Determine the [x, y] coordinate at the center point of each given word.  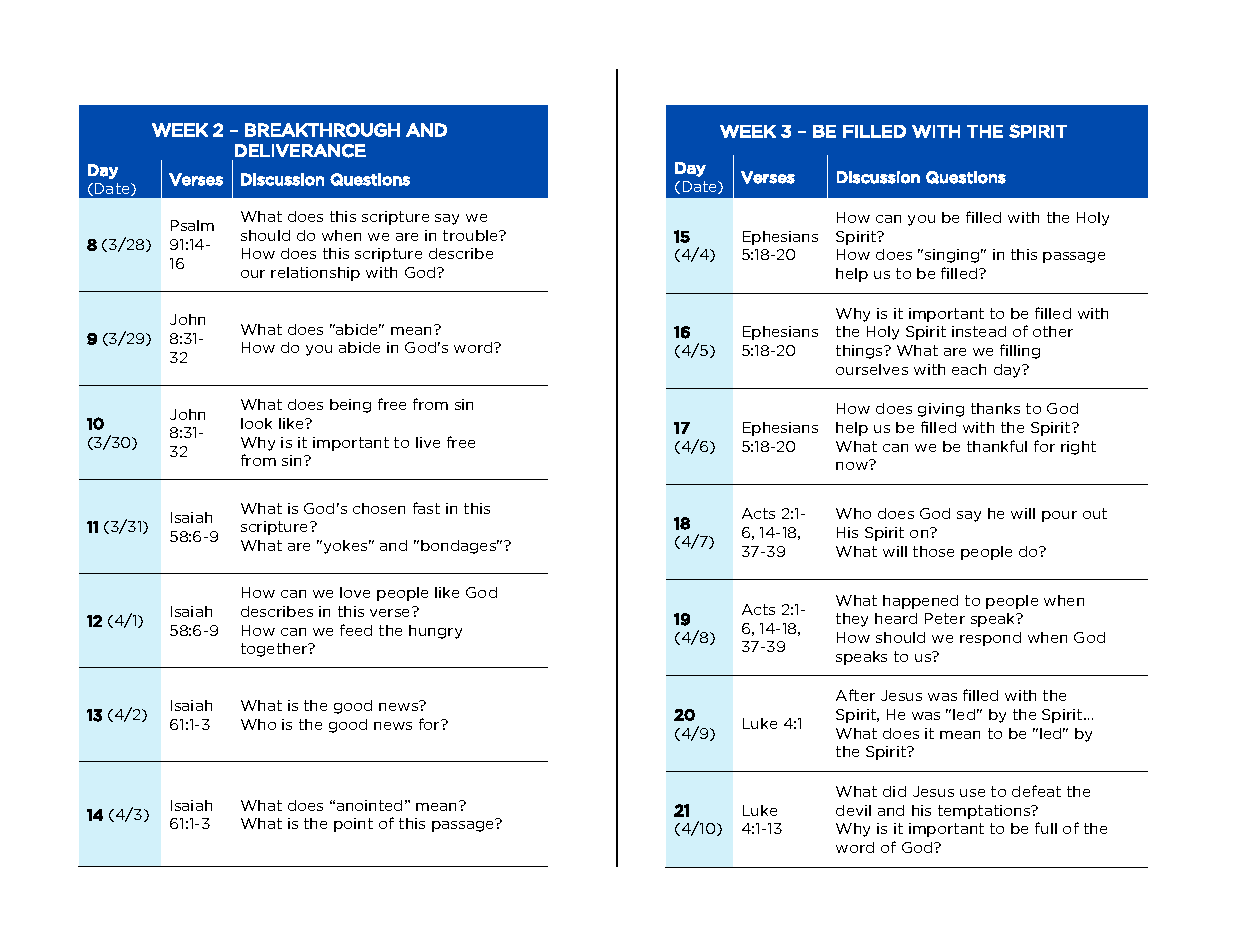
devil [853, 810]
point [353, 825]
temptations [985, 812]
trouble [471, 235]
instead [979, 331]
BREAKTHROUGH [322, 130]
